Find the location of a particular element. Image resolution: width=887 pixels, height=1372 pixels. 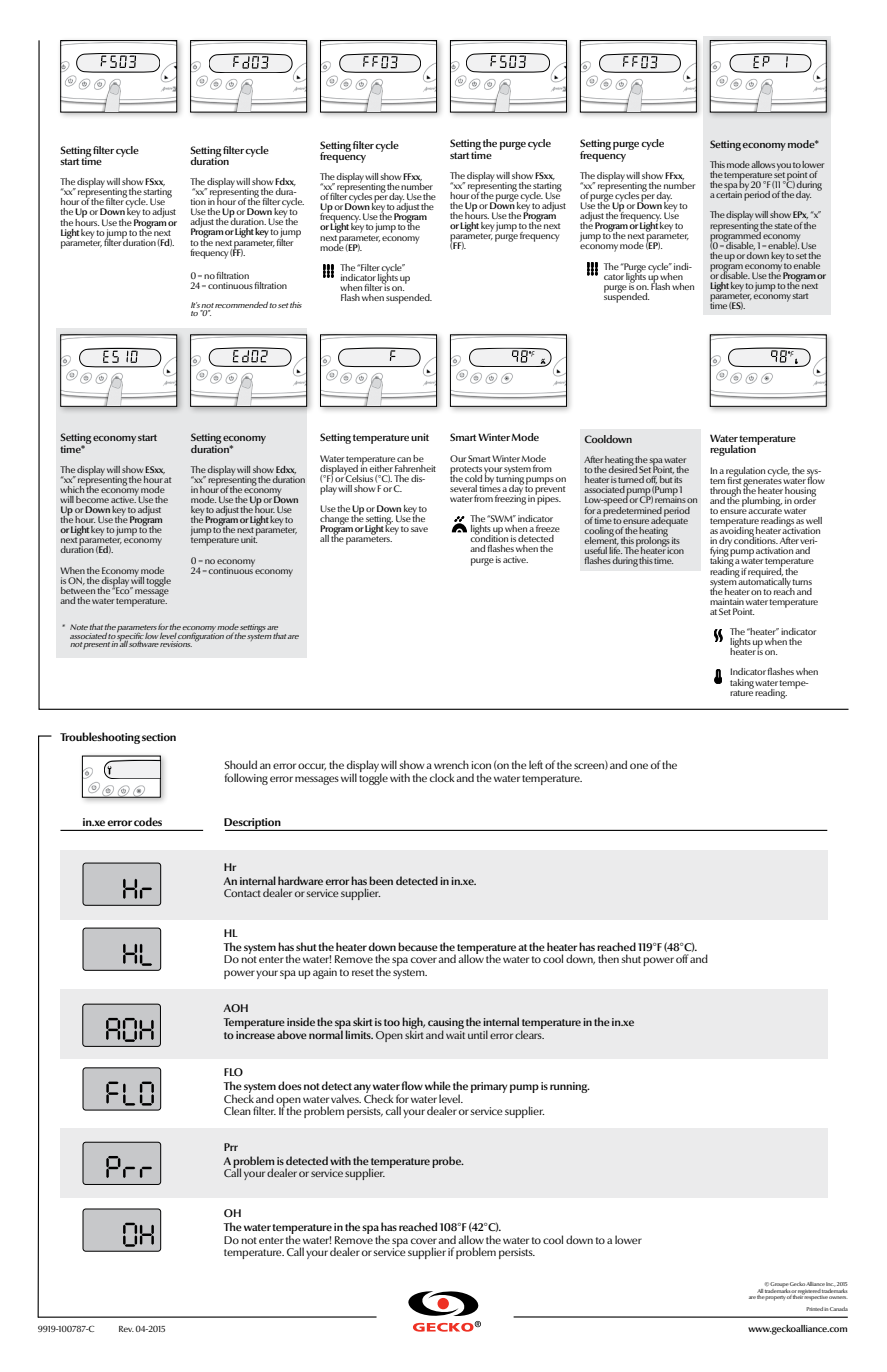

certain is located at coordinates (729, 193).
